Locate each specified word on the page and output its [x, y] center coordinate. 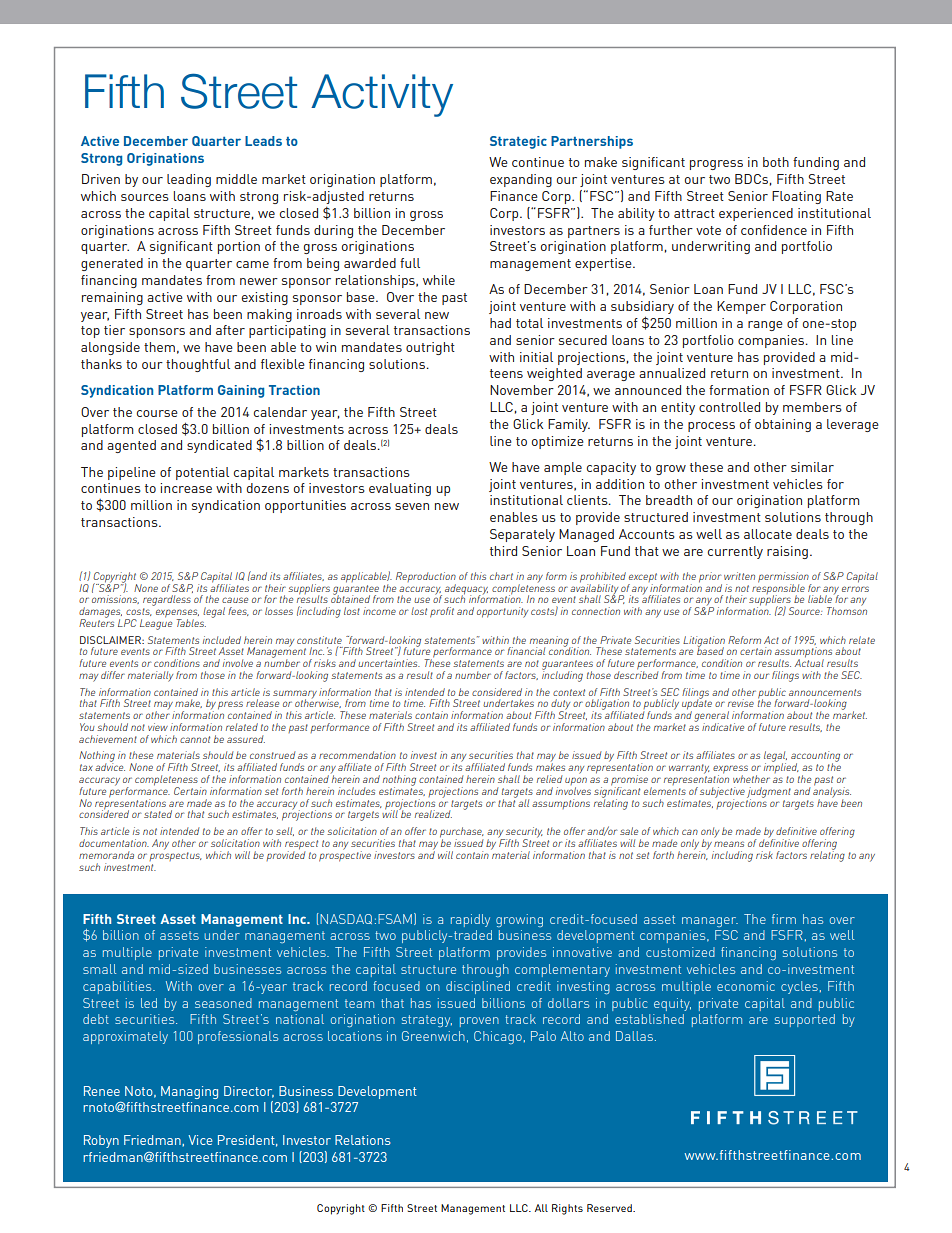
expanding [521, 180]
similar [812, 467]
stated [158, 814]
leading [189, 180]
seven [412, 506]
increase [186, 488]
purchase [462, 833]
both [776, 162]
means [729, 844]
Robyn [101, 1141]
